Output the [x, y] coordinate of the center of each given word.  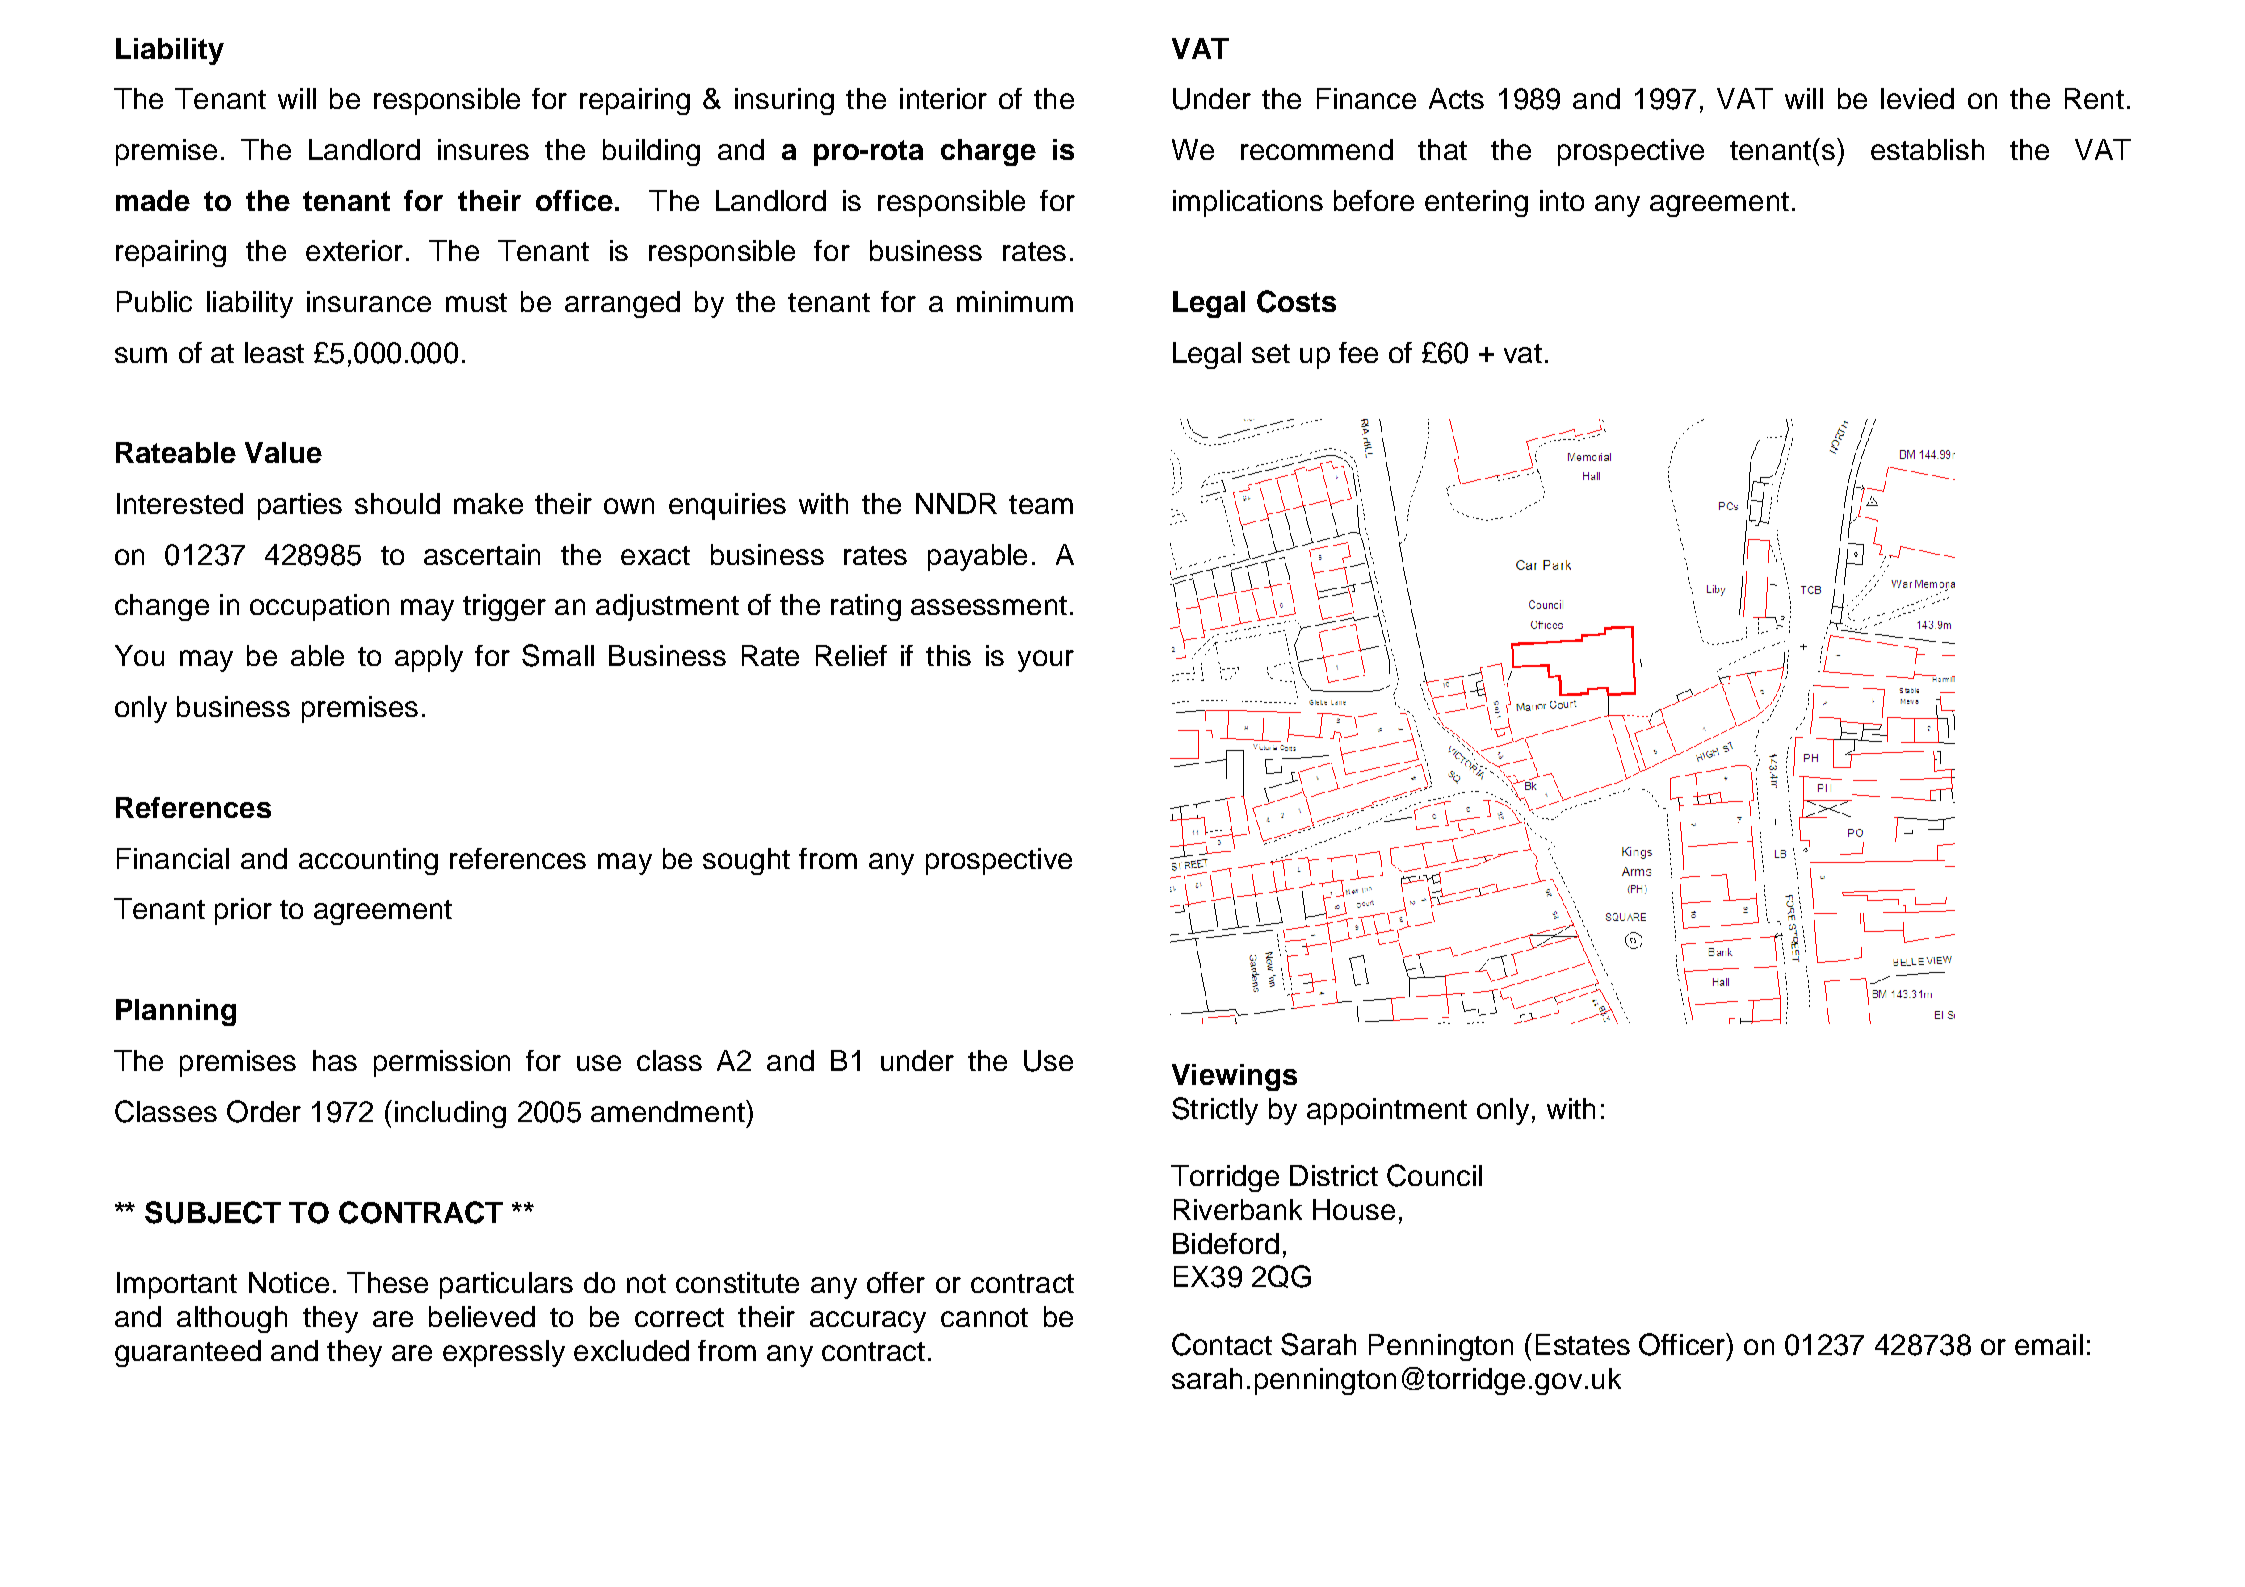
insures [483, 149]
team [1041, 504]
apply [429, 658]
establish [1927, 149]
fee [1358, 352]
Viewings [1234, 1077]
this [948, 655]
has [335, 1060]
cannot [984, 1317]
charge [988, 152]
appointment [1387, 1111]
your [1046, 661]
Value [283, 452]
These [387, 1282]
